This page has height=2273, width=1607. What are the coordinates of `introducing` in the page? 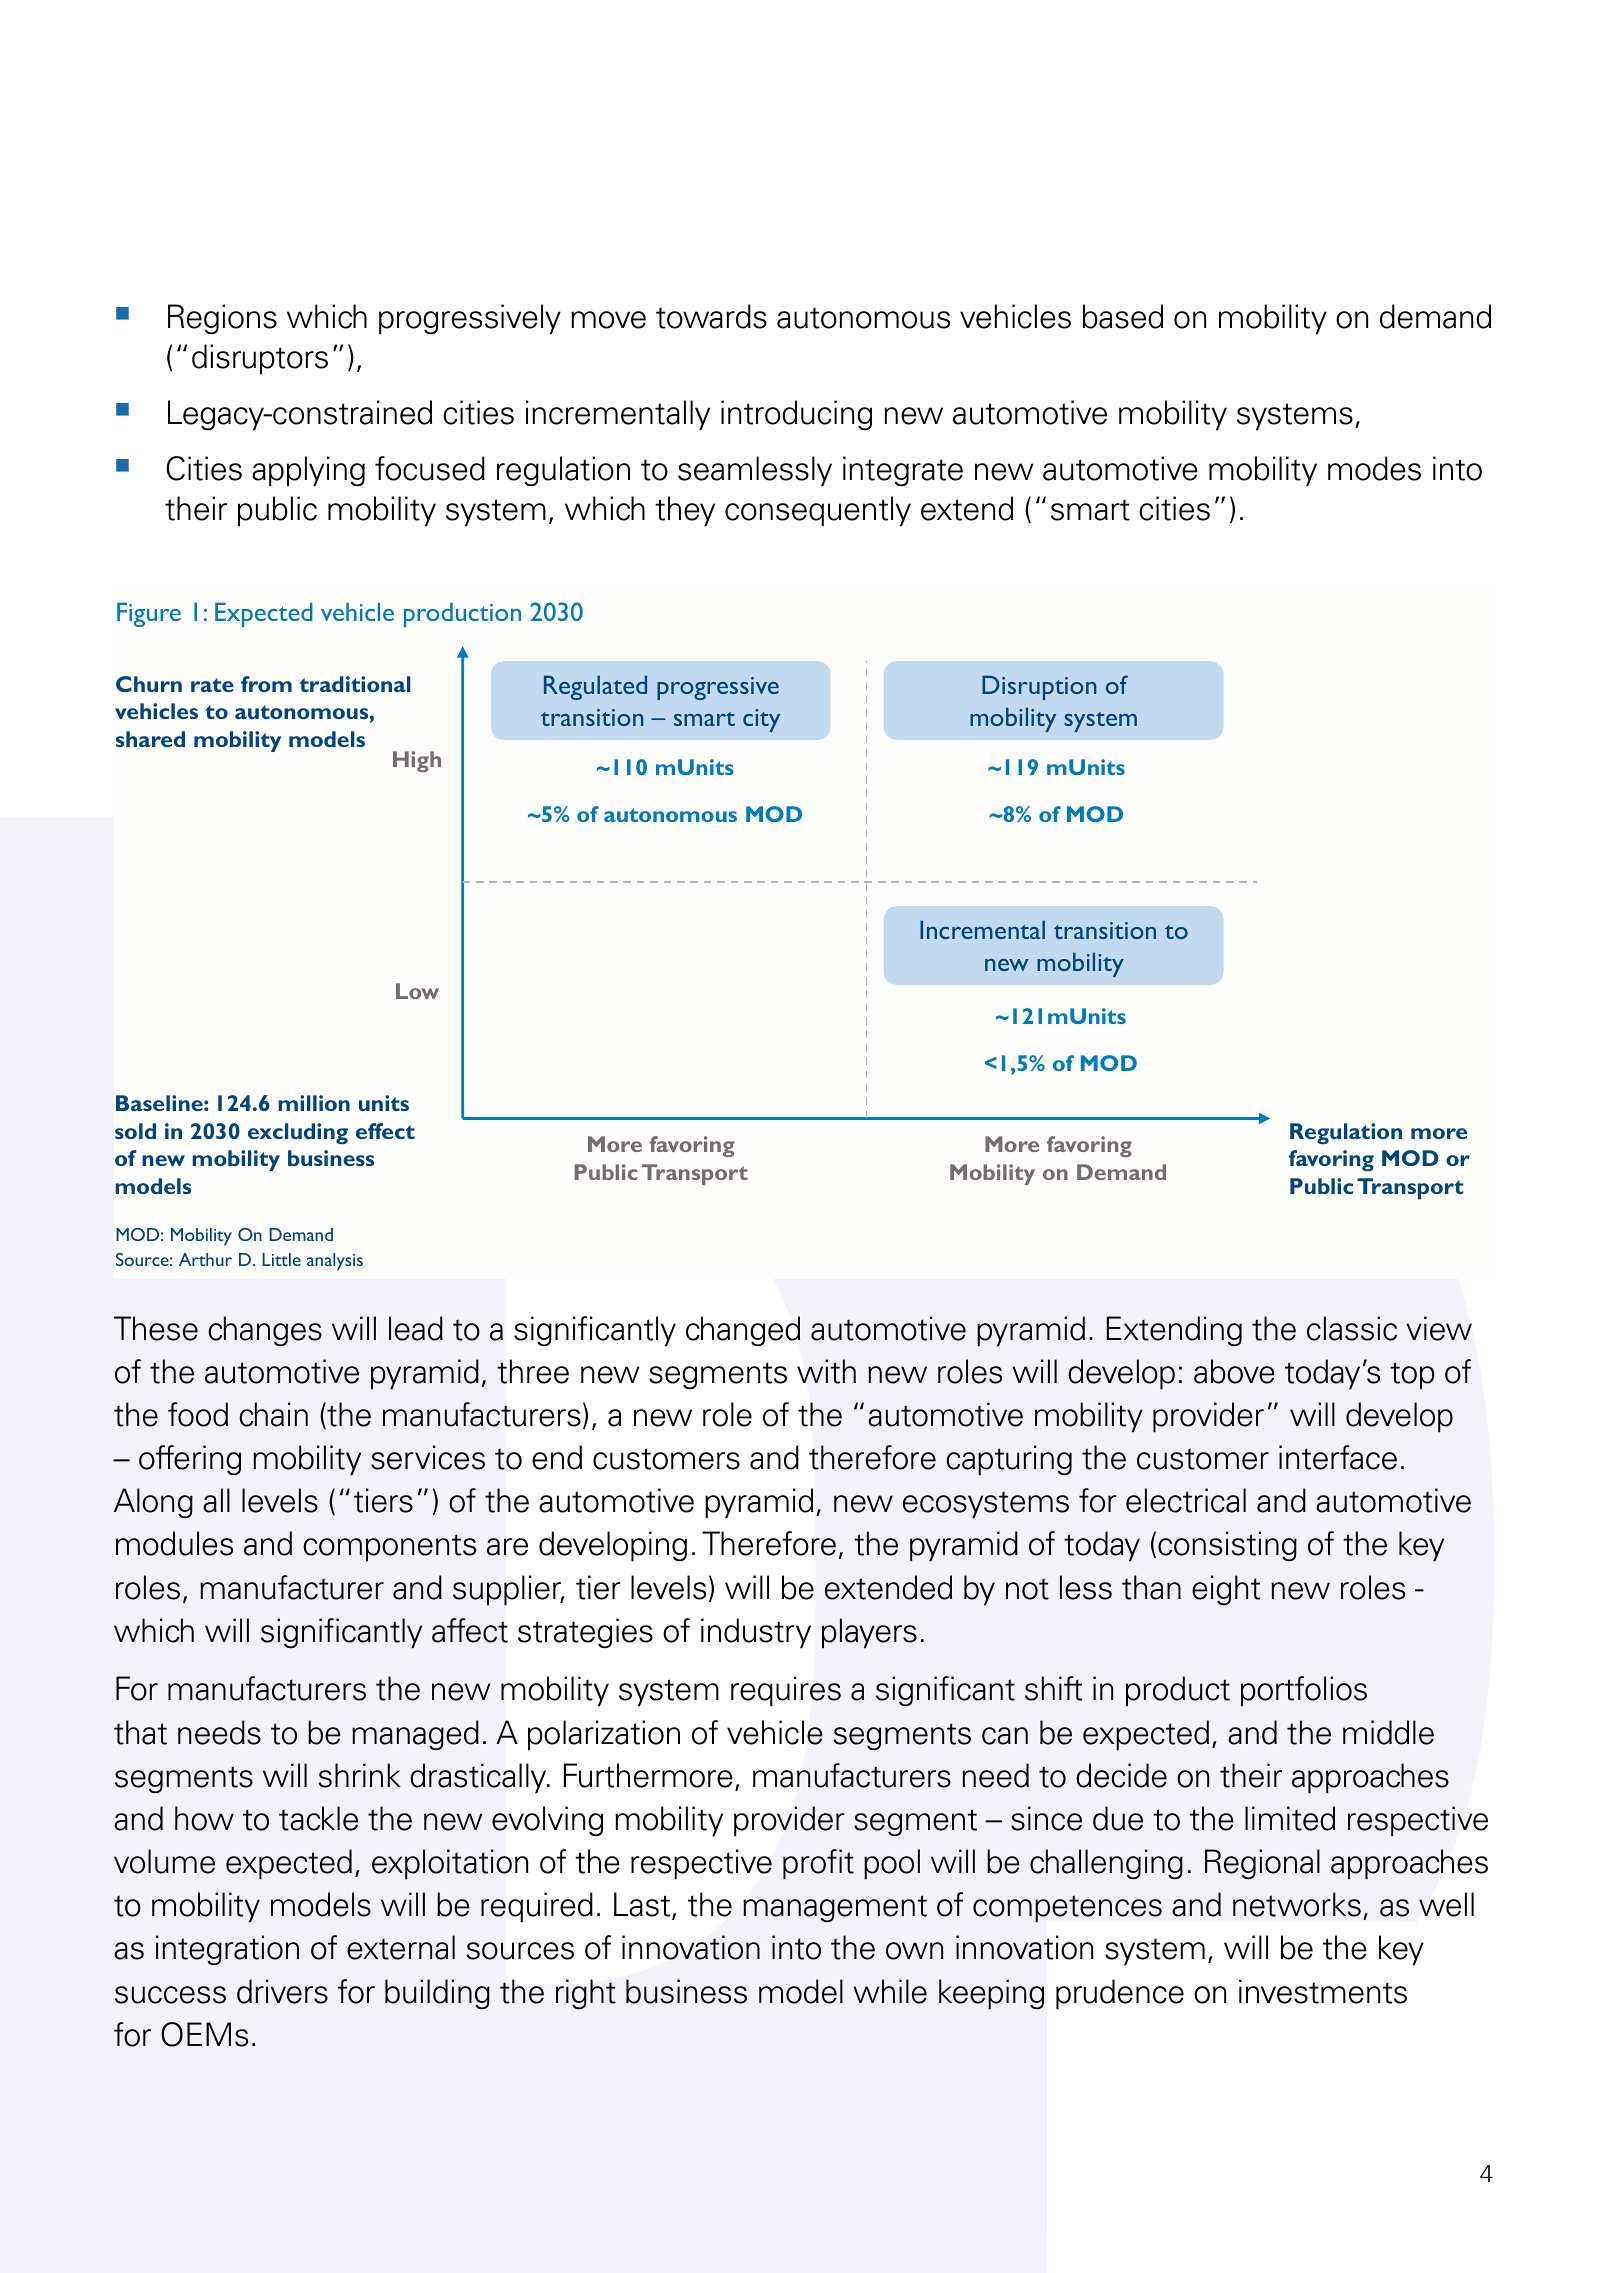 It's located at (796, 415).
